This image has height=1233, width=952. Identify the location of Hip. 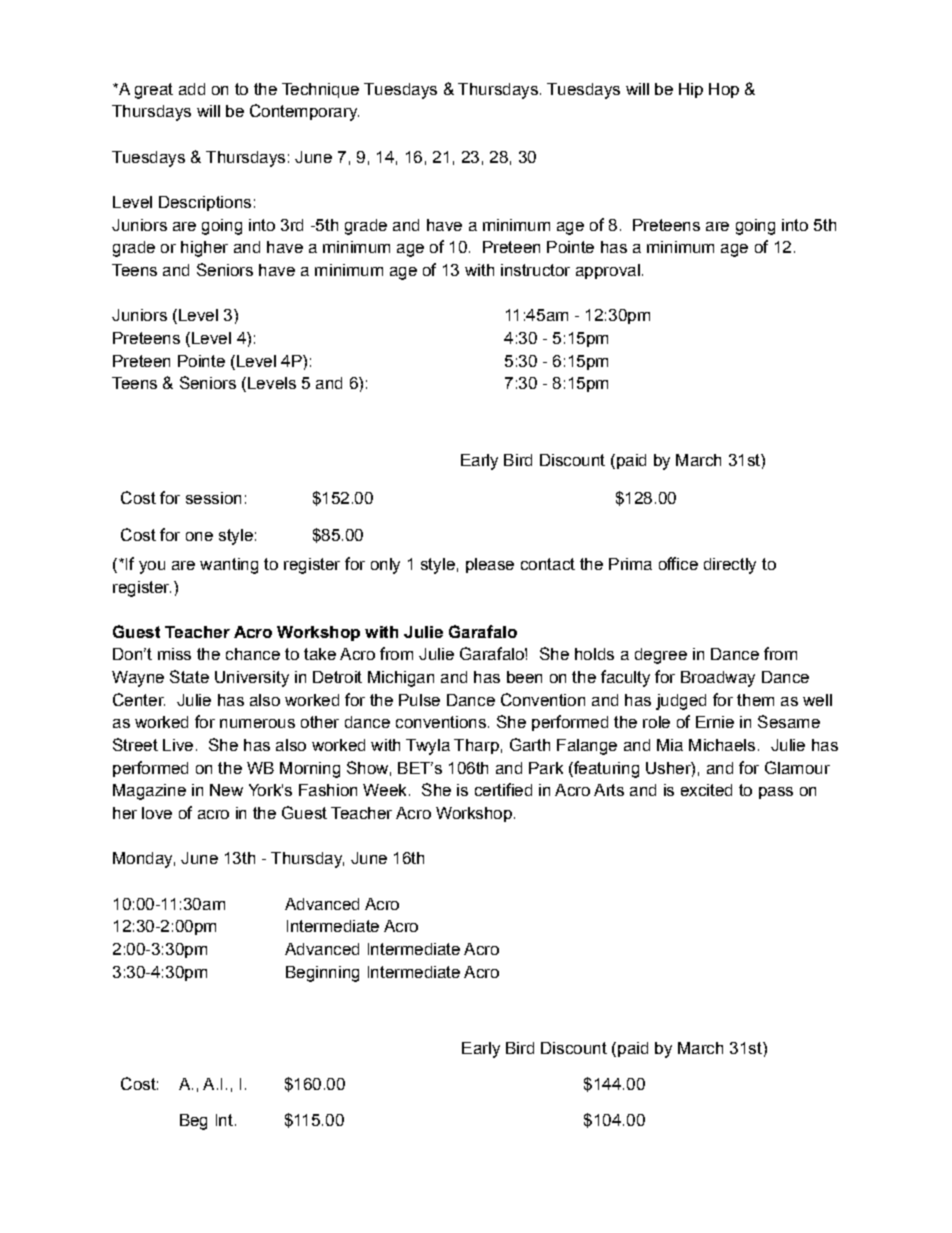
(691, 90).
